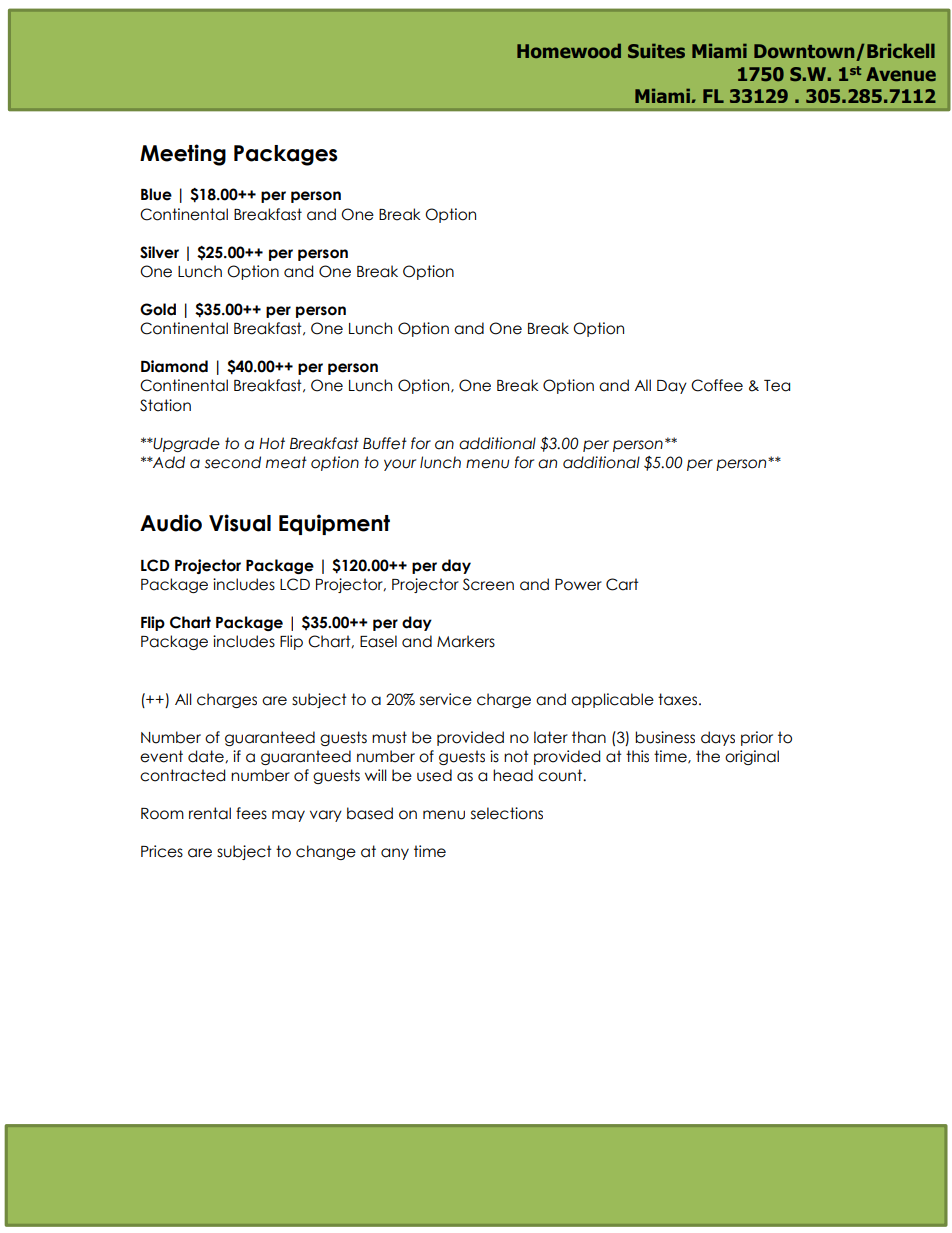 The width and height of the document is (952, 1233). What do you see at coordinates (158, 309) in the document?
I see `Gold` at bounding box center [158, 309].
